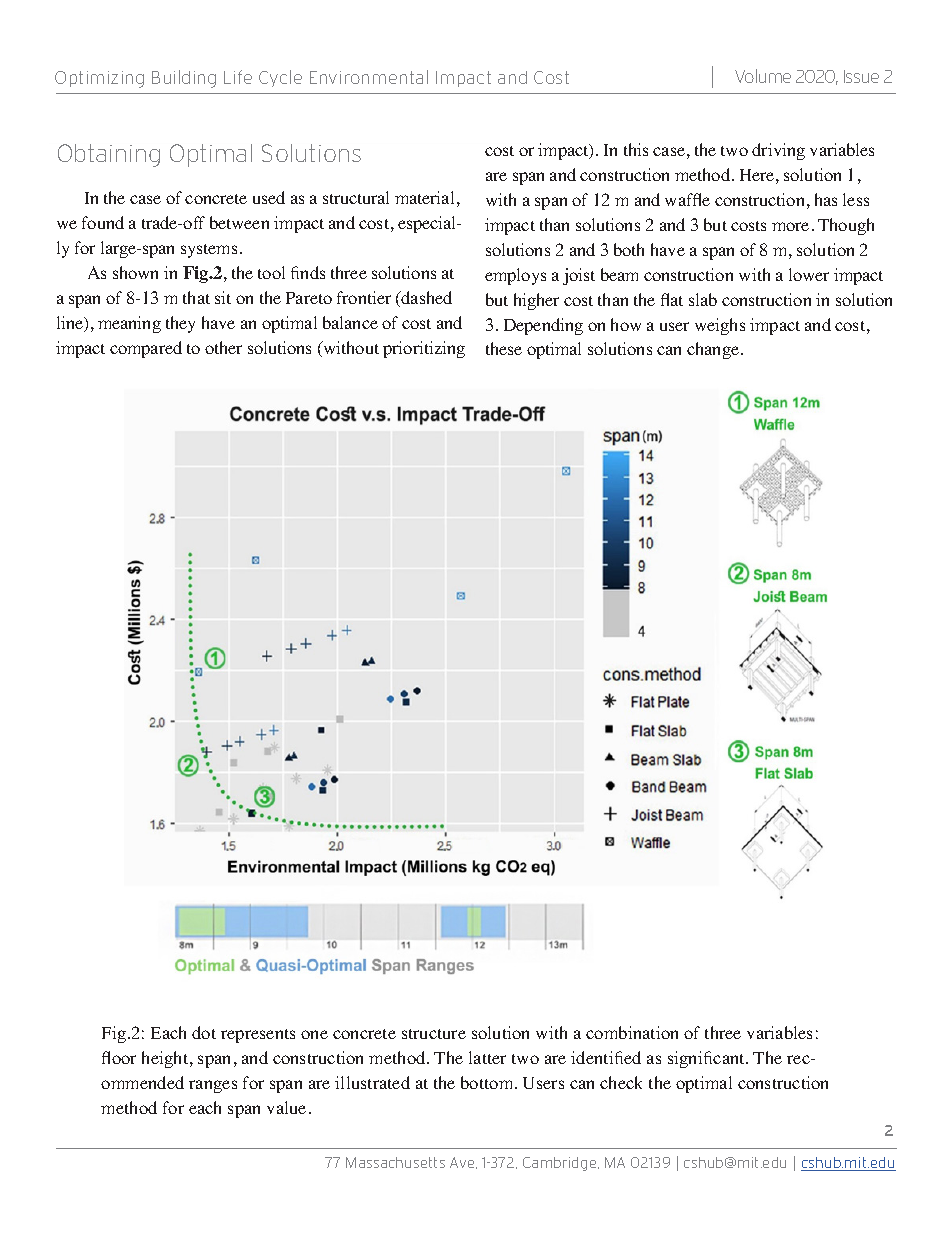  What do you see at coordinates (184, 79) in the screenshot?
I see `Building` at bounding box center [184, 79].
